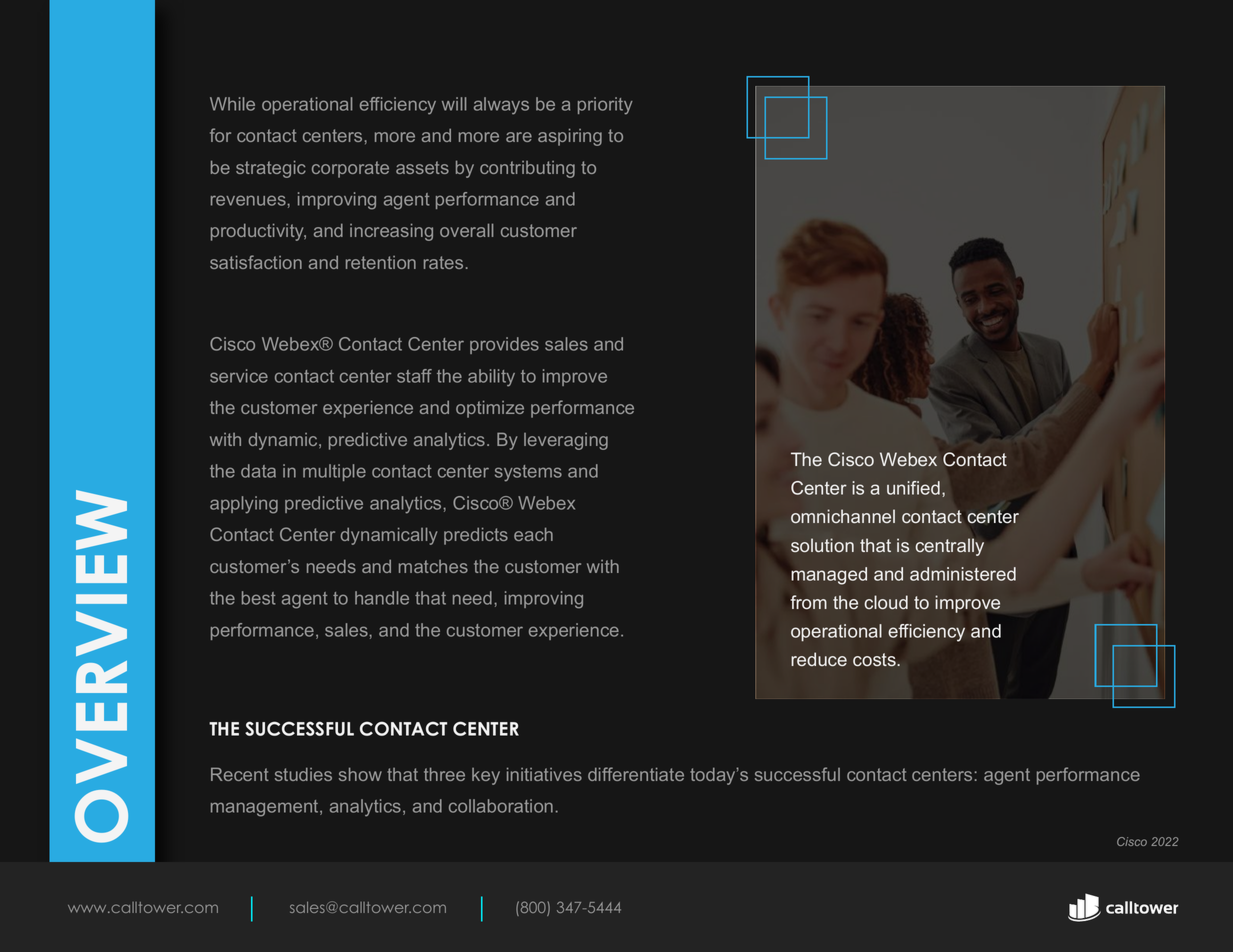 The height and width of the screenshot is (952, 1233). Describe the element at coordinates (636, 774) in the screenshot. I see `differentiate` at that location.
